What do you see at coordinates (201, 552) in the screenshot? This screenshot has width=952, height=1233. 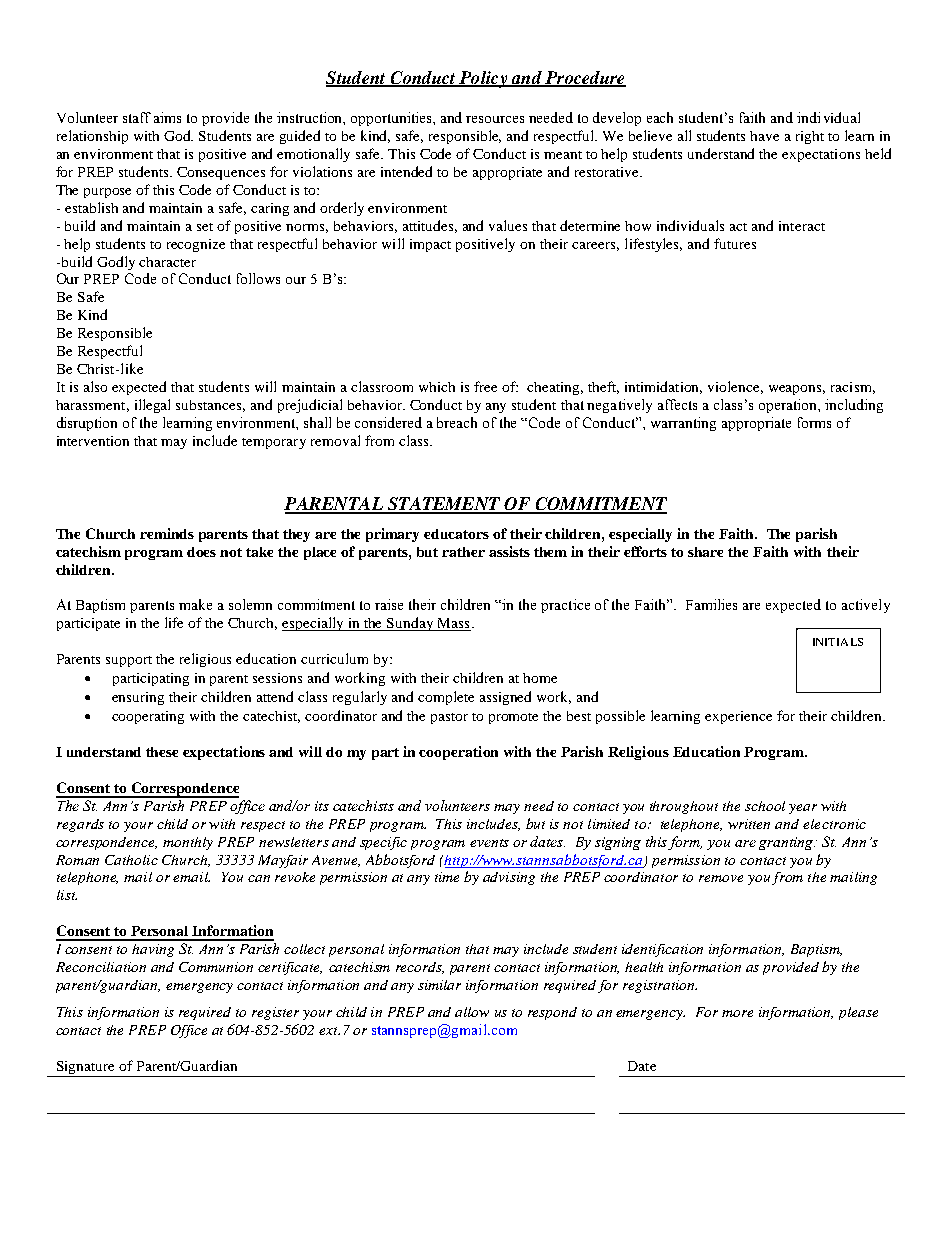 I see `does` at bounding box center [201, 552].
